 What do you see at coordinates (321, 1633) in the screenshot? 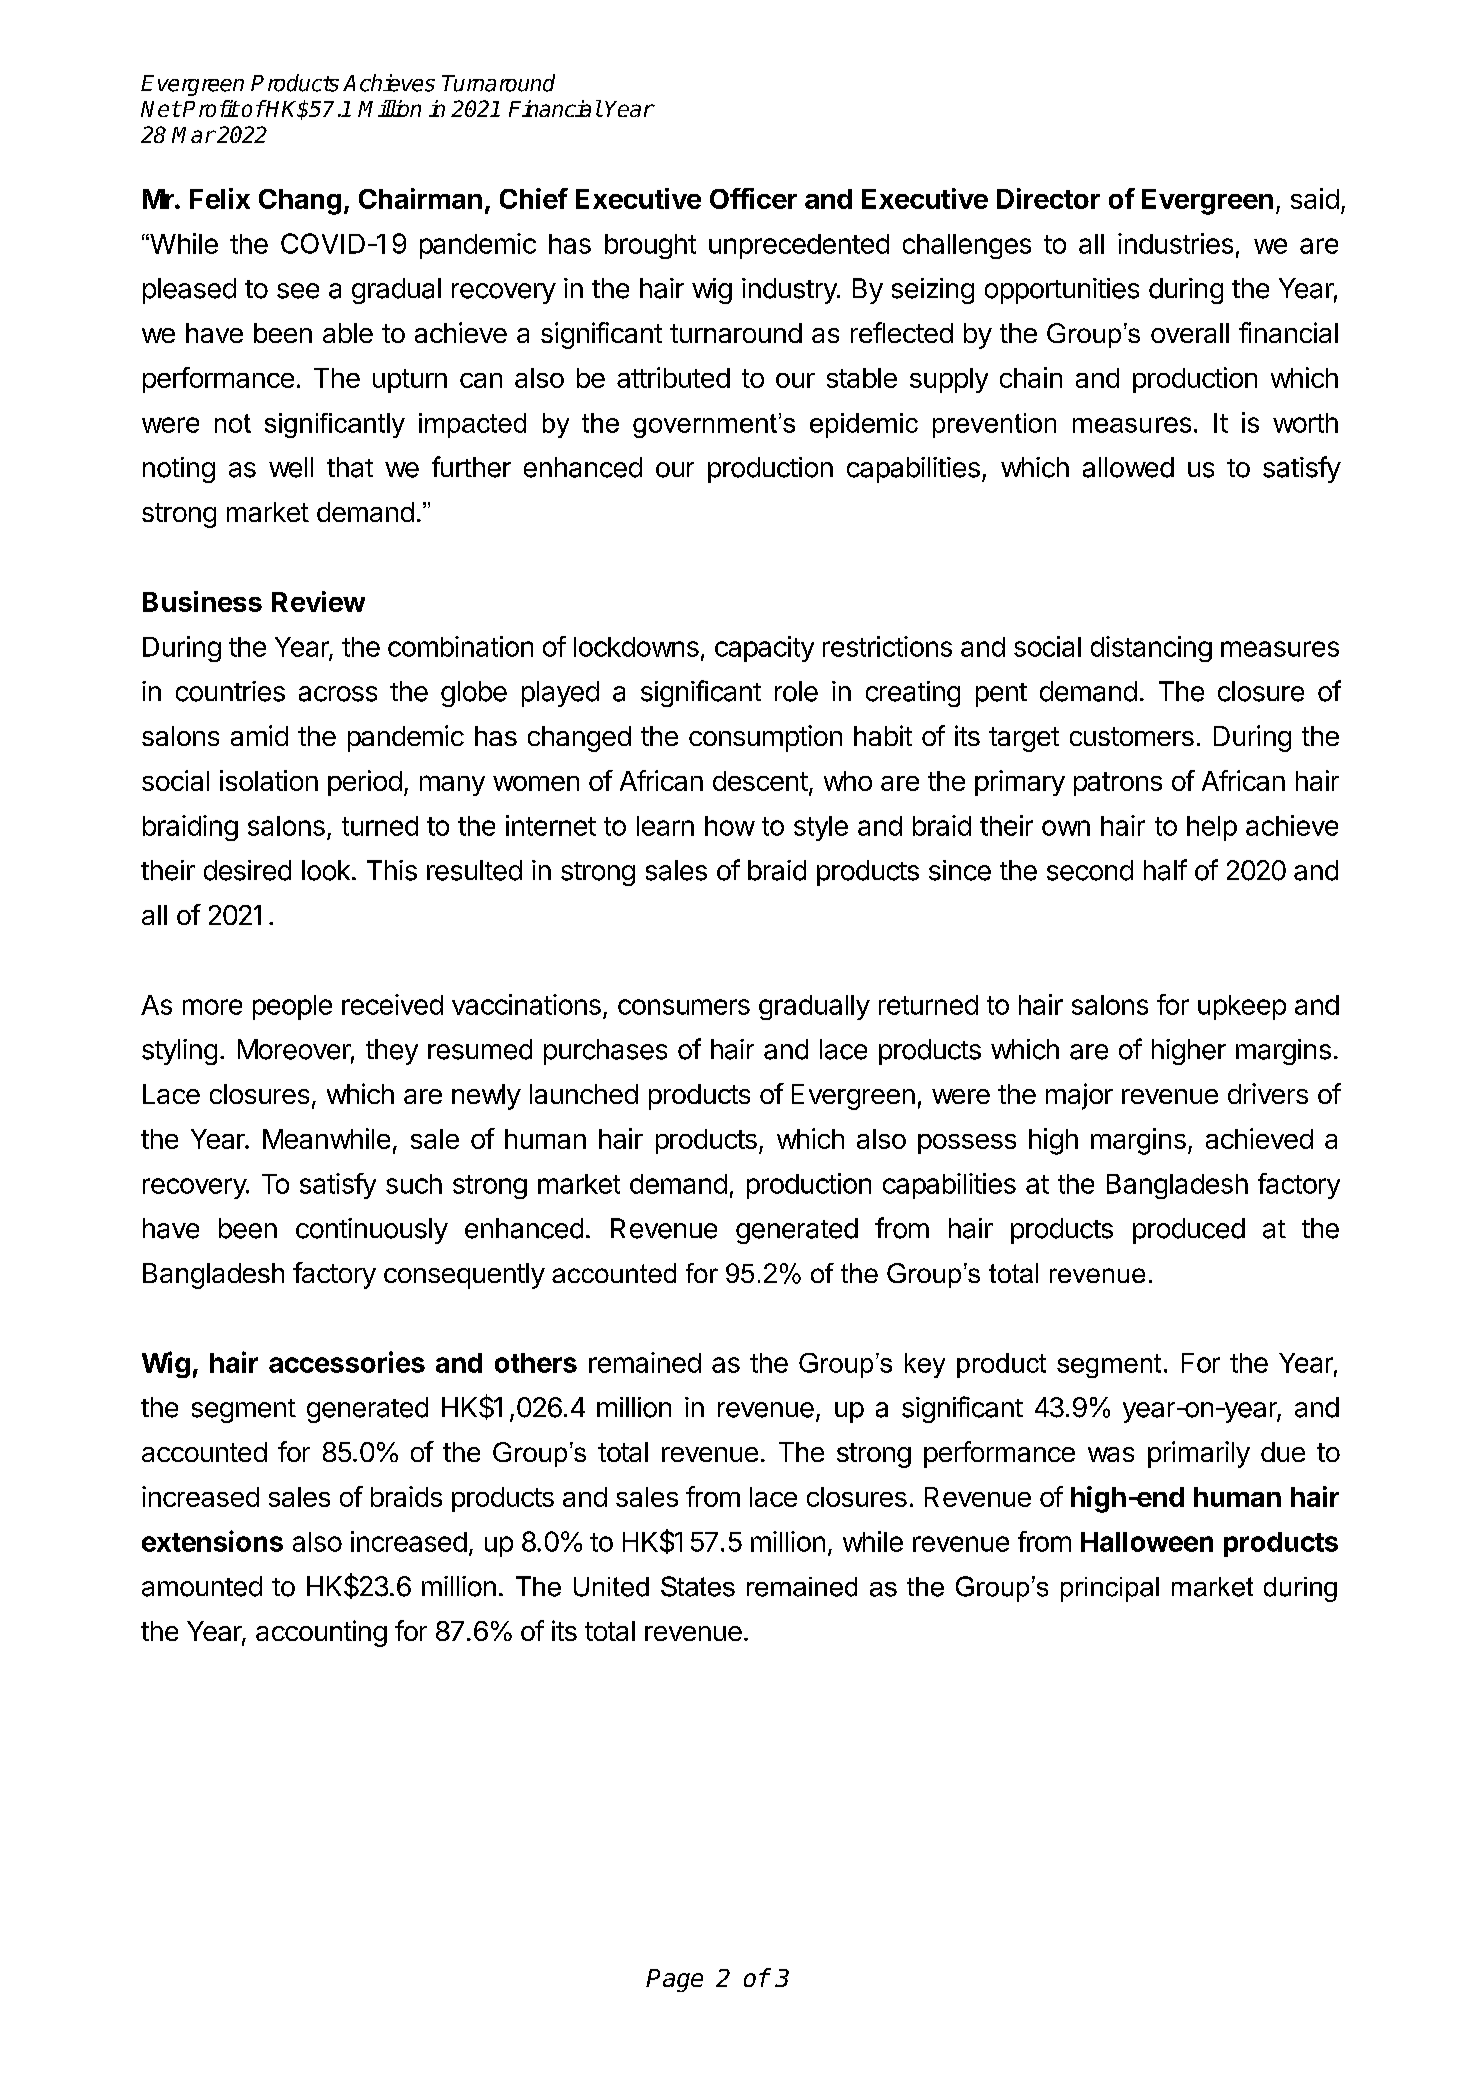
I see `accounting` at bounding box center [321, 1633].
